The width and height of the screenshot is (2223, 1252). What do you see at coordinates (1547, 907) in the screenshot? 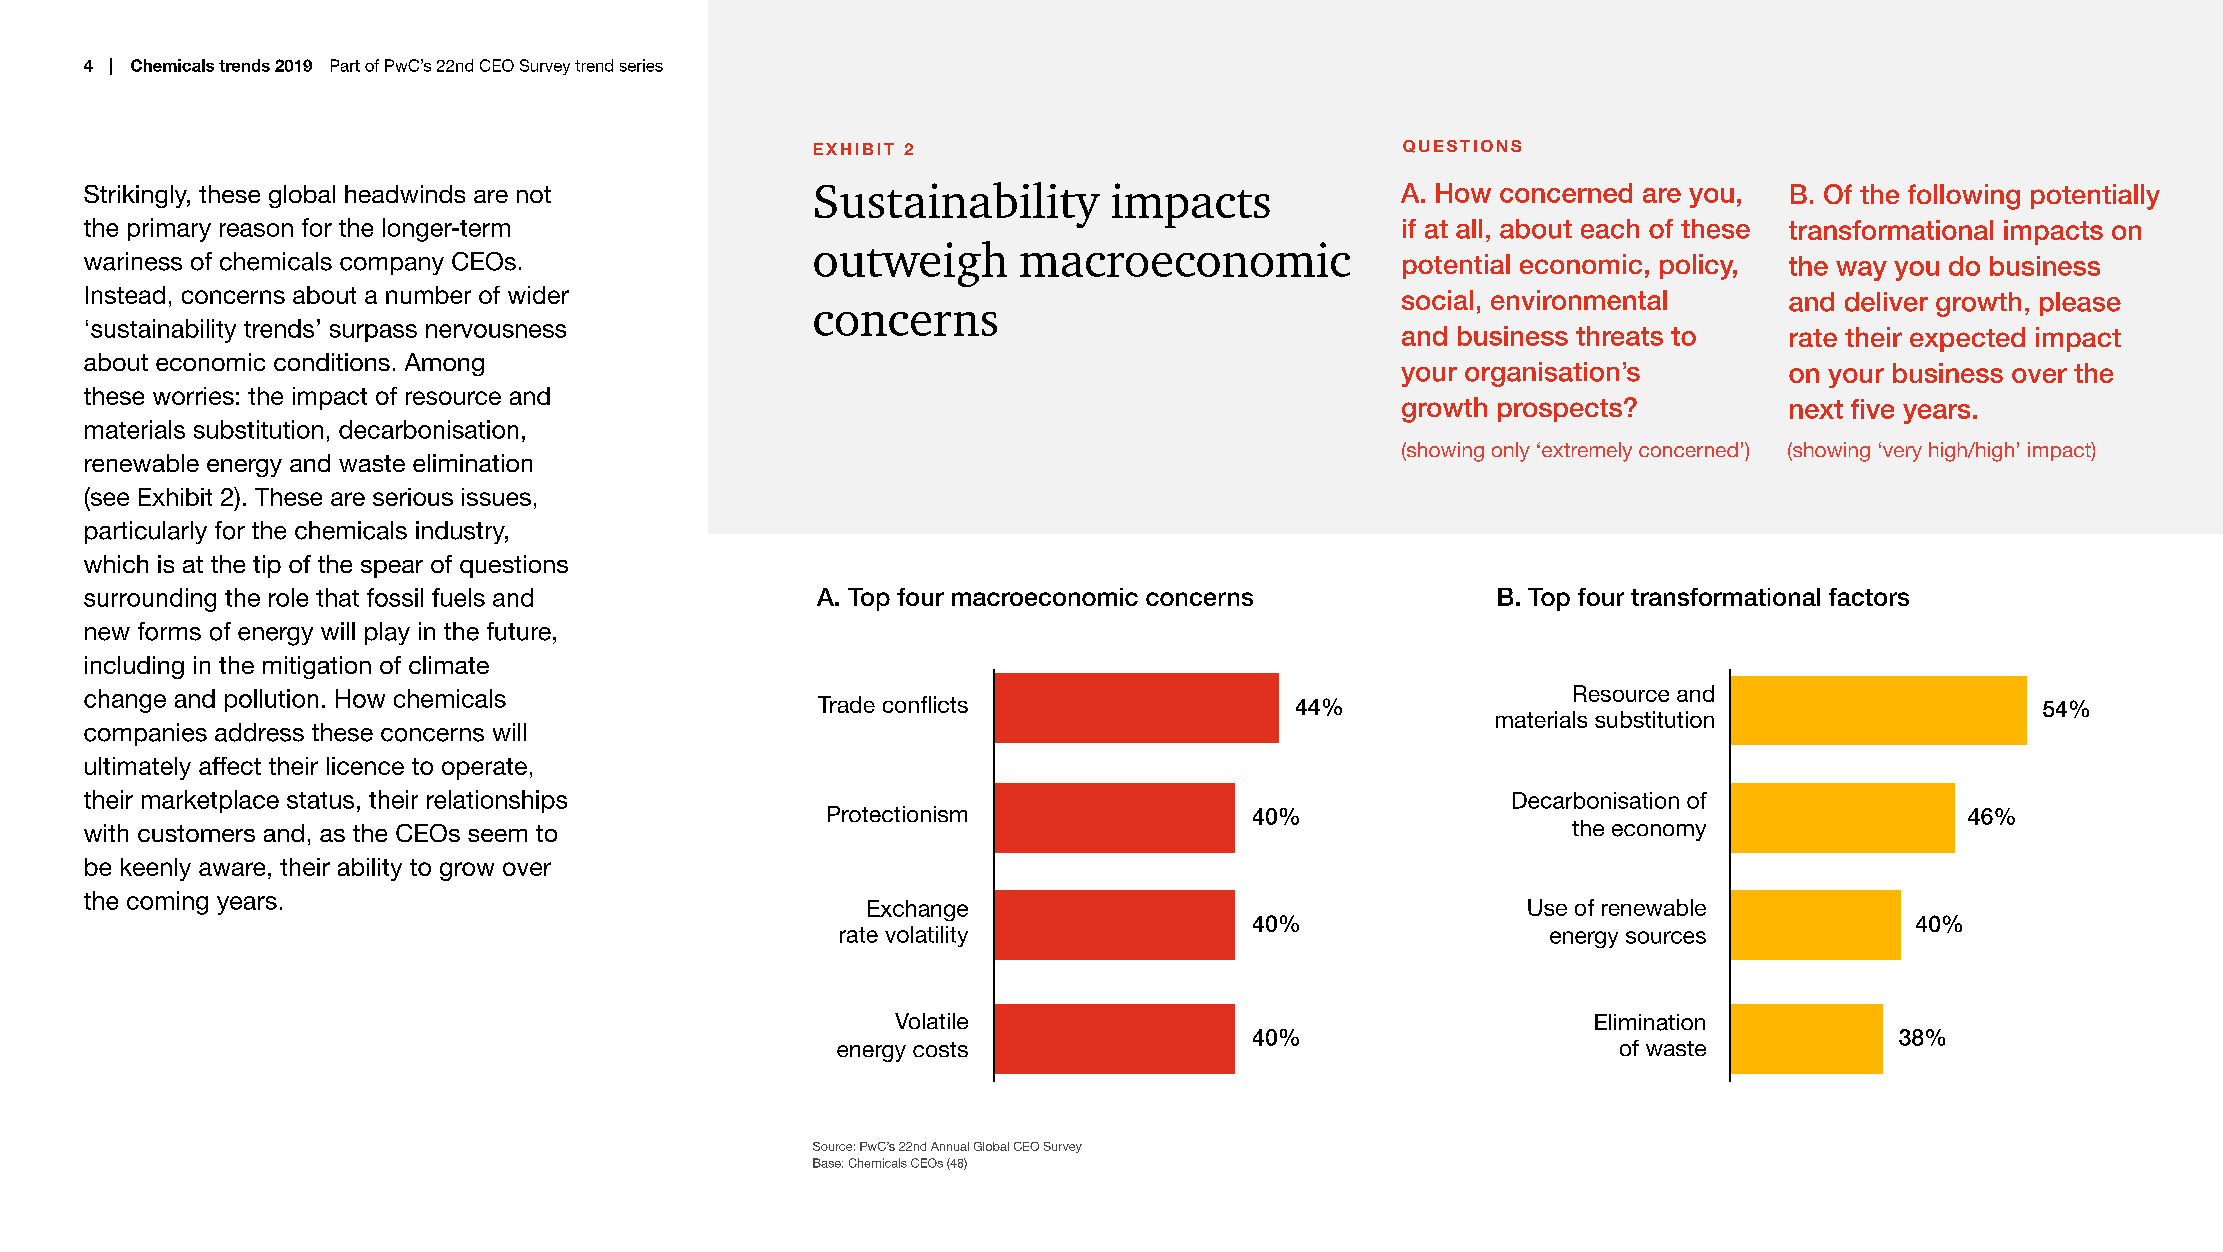
I see `Use` at bounding box center [1547, 907].
